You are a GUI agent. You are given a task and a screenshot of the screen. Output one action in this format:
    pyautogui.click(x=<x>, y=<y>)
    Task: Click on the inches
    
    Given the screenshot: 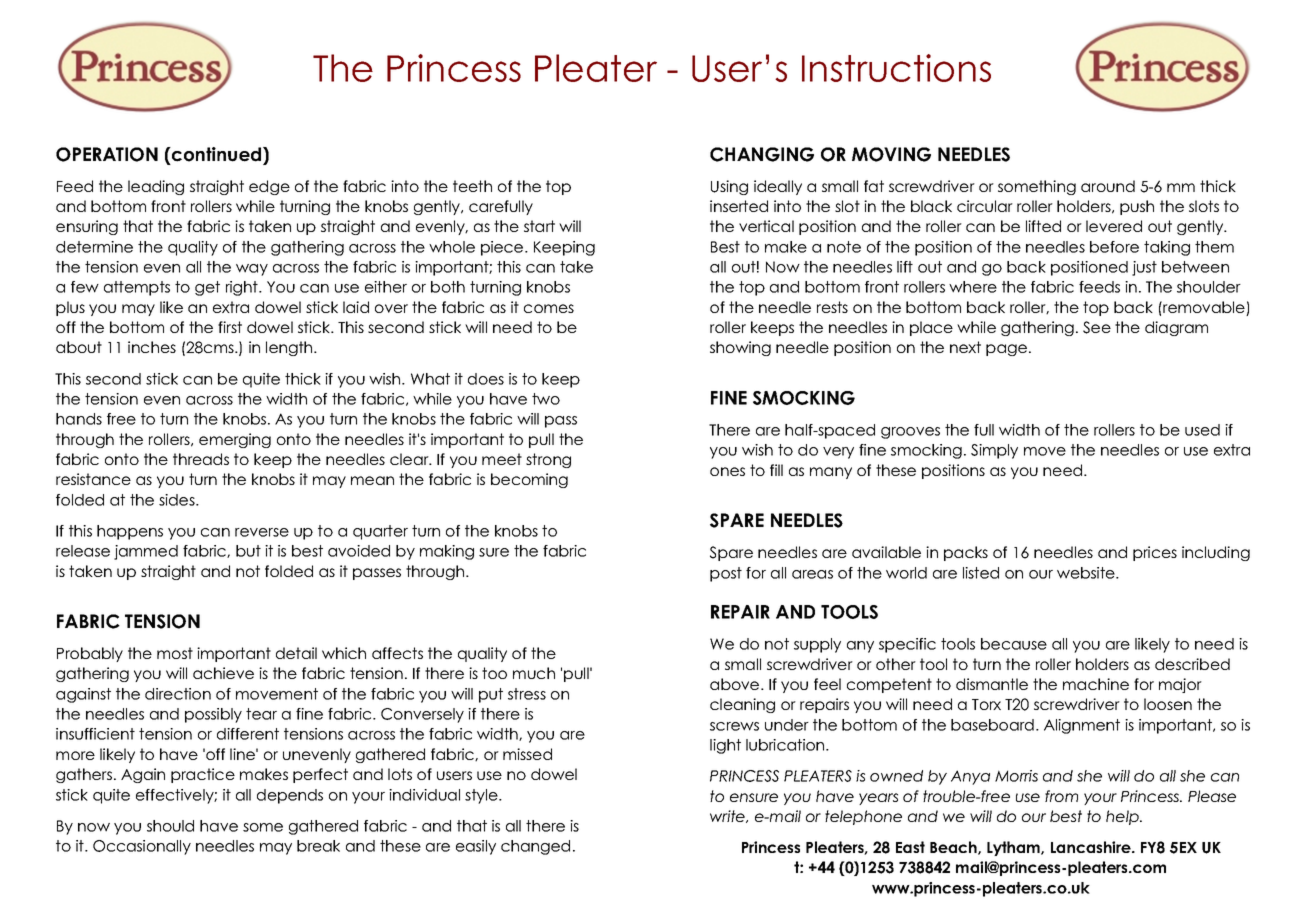 What is the action you would take?
    pyautogui.click(x=152, y=347)
